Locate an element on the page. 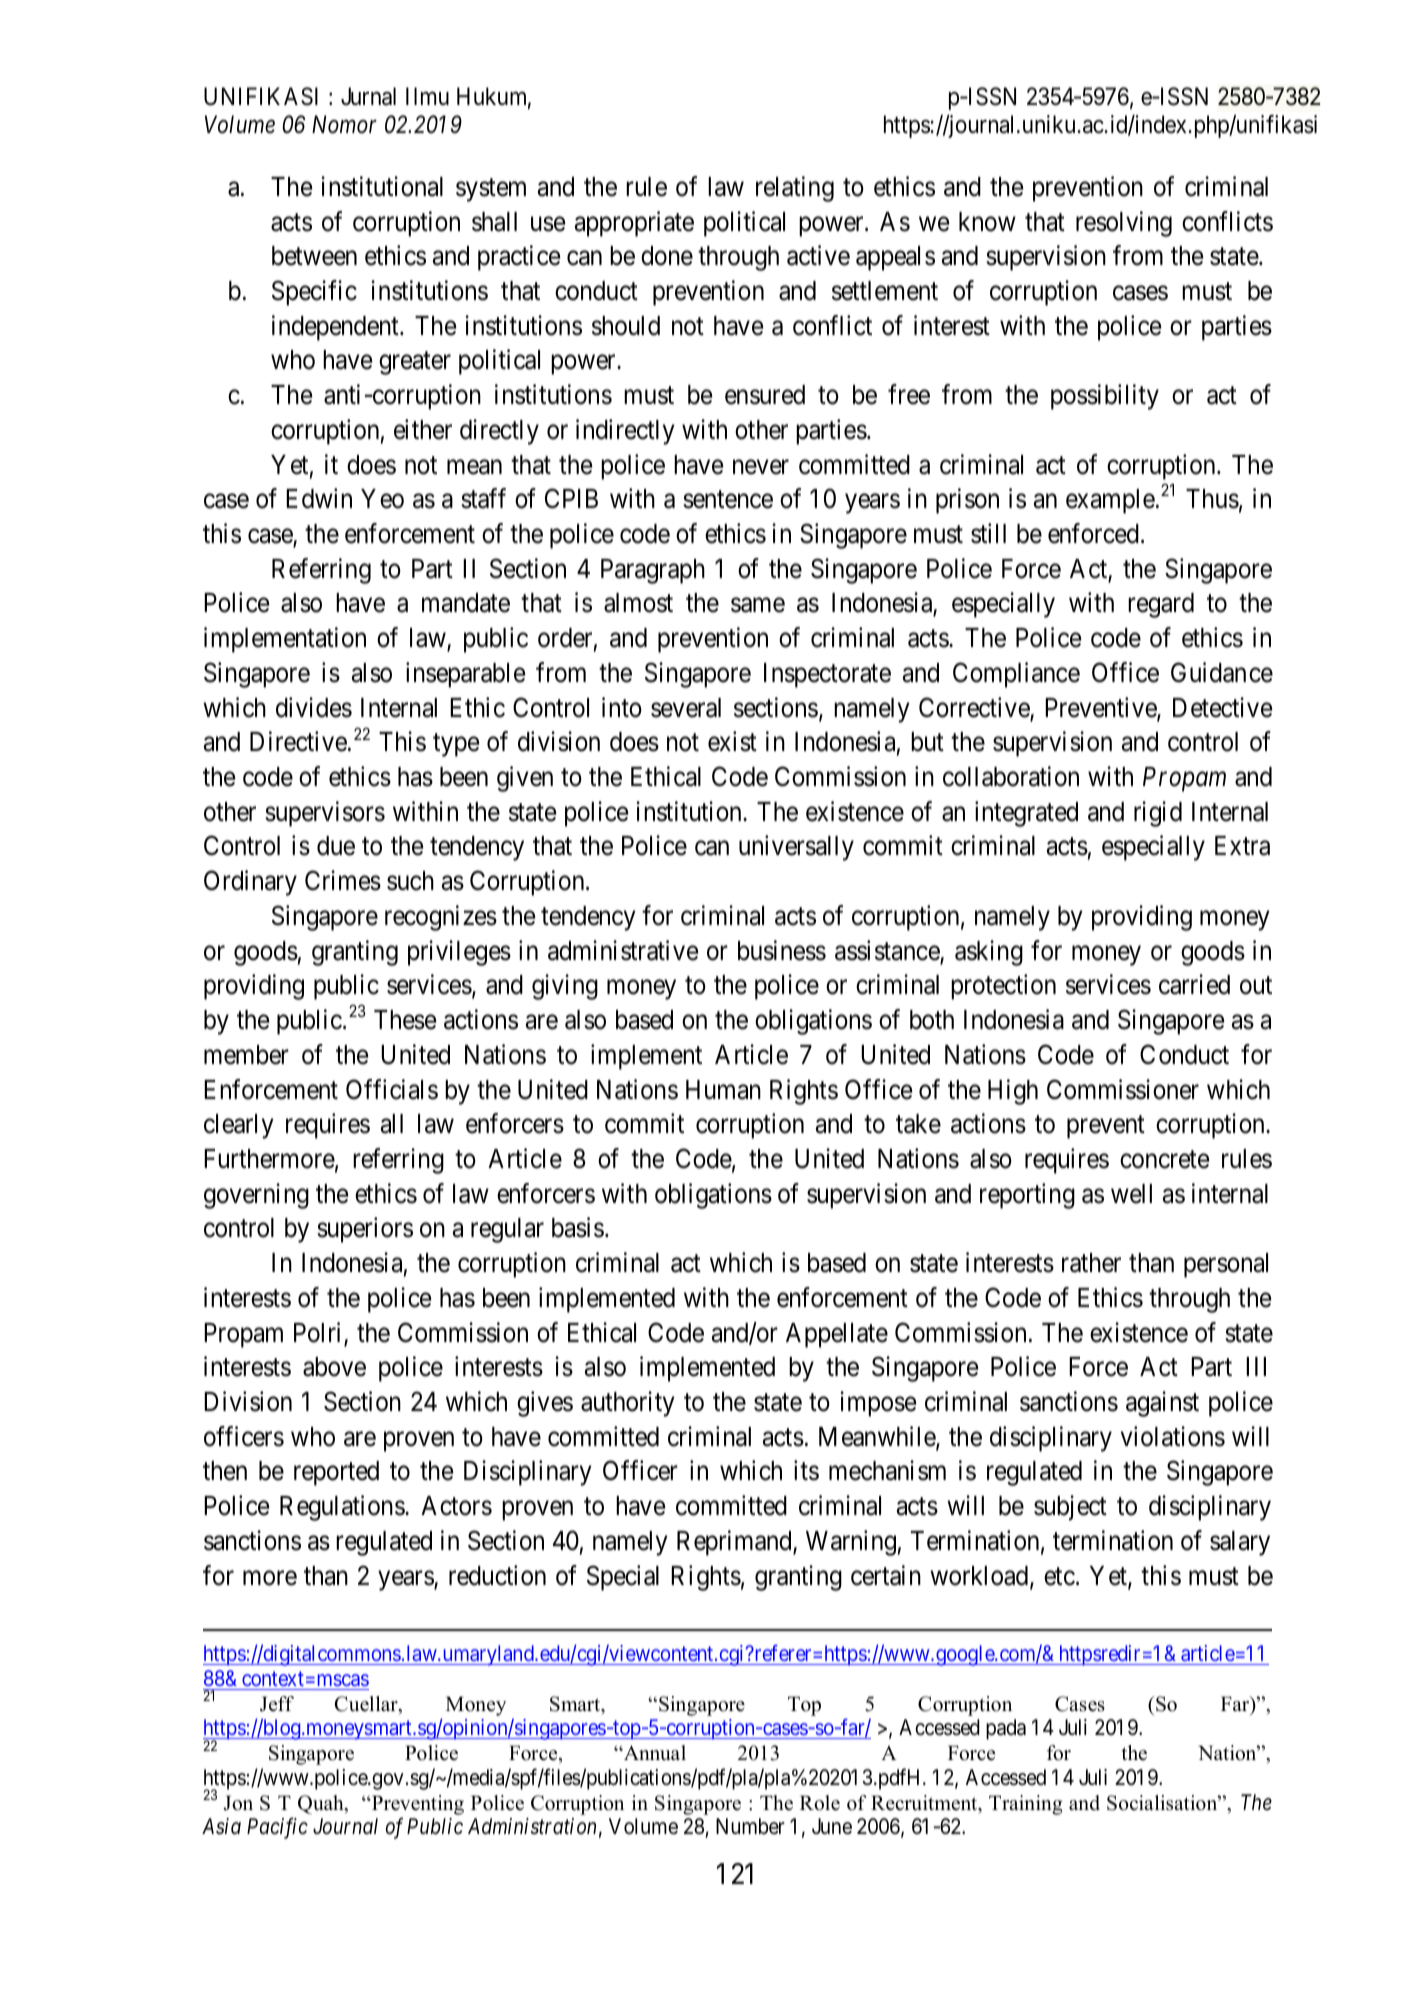  Appellate is located at coordinates (837, 1335).
